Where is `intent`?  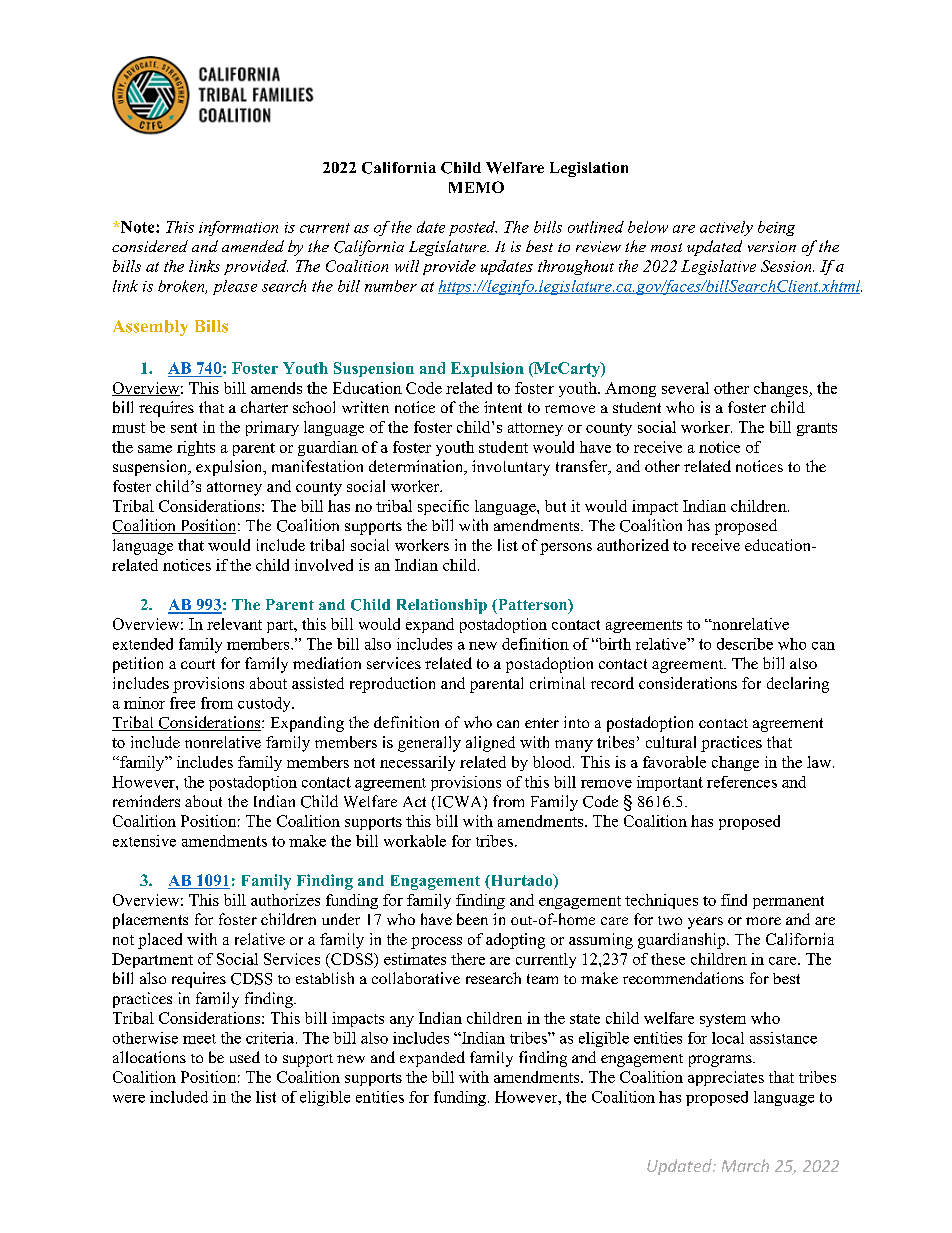 intent is located at coordinates (503, 407).
